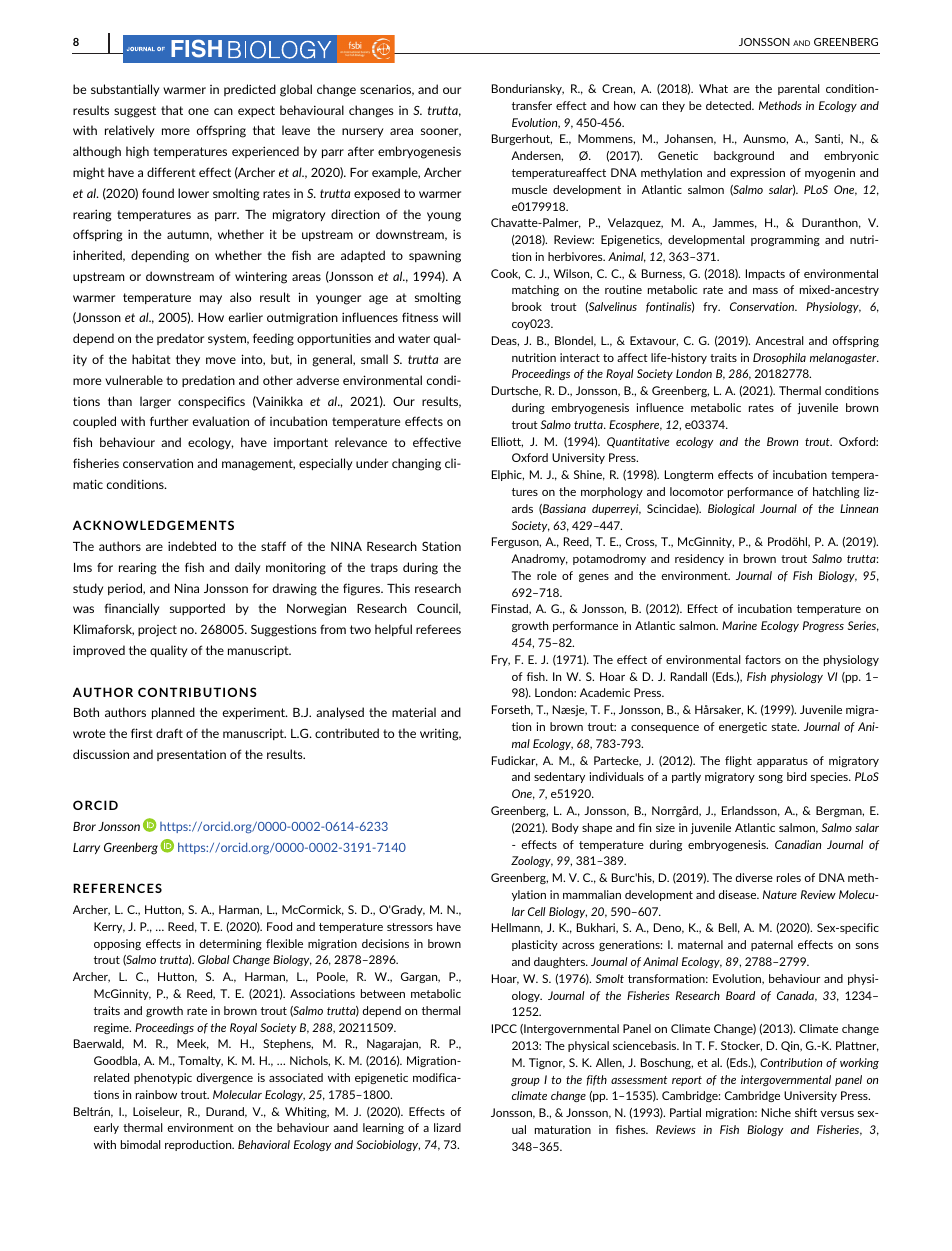 The height and width of the screenshot is (1251, 952). Describe the element at coordinates (129, 131) in the screenshot. I see `relatively` at that location.
